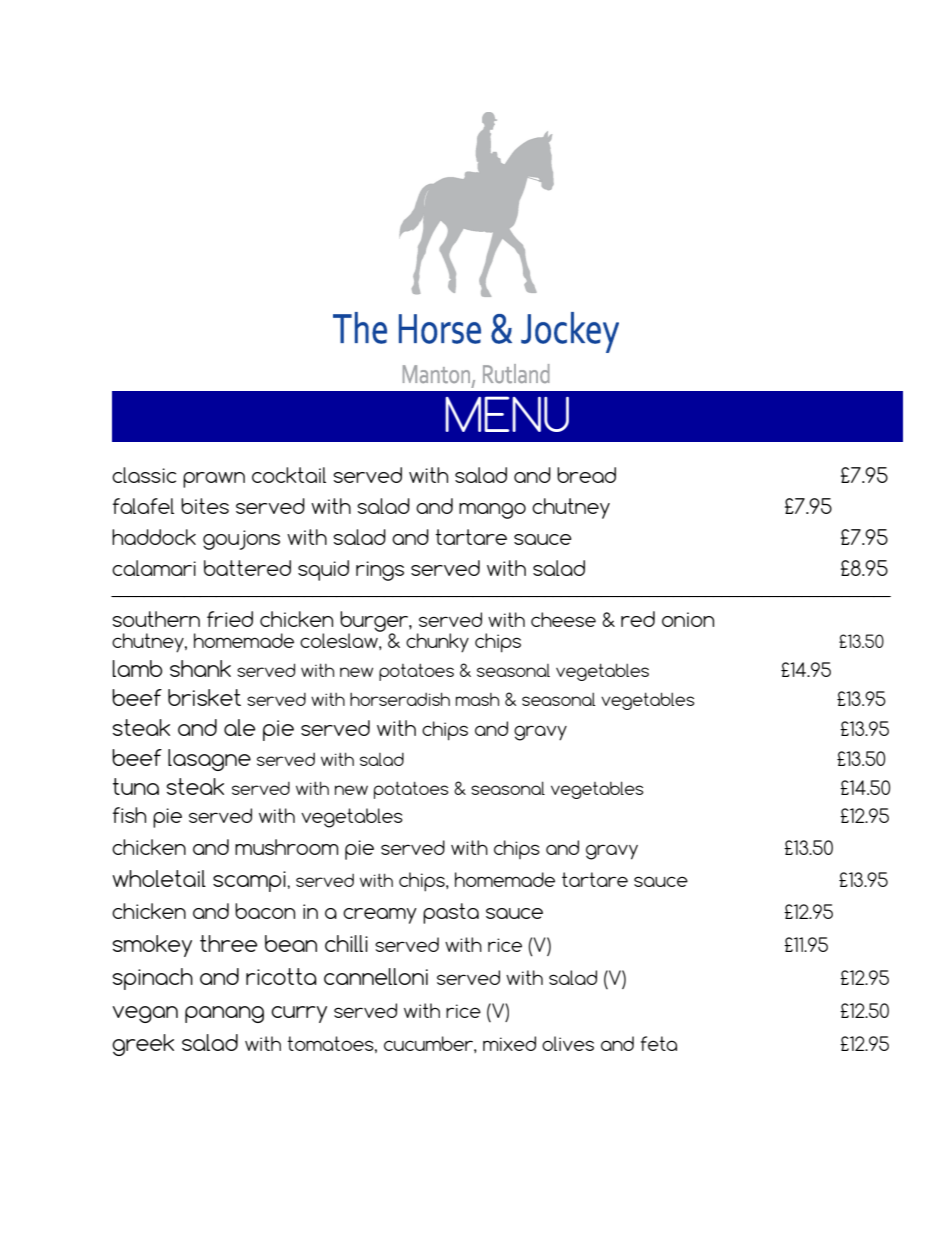  I want to click on mash, so click(477, 699).
